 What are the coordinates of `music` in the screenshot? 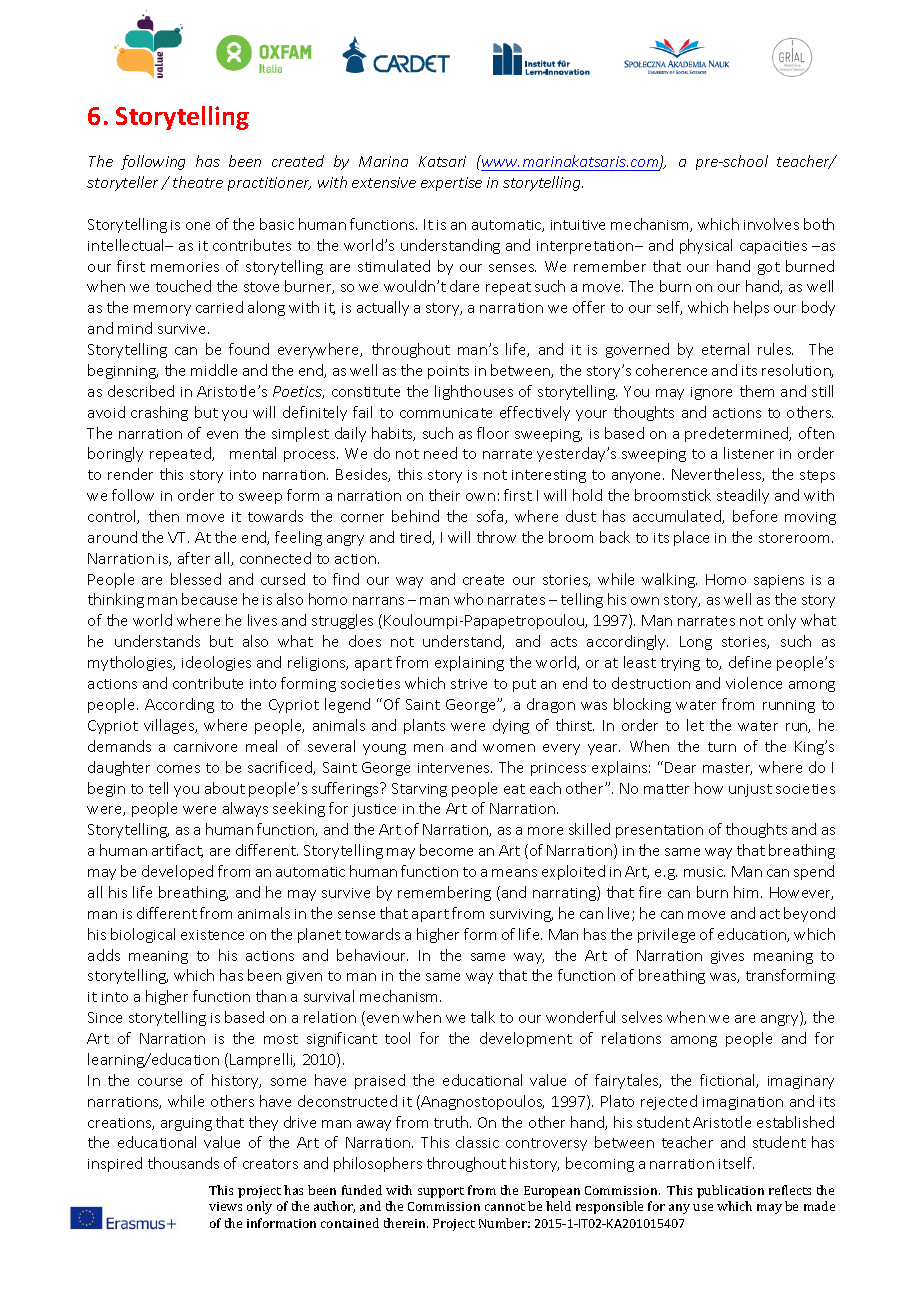 It's located at (704, 872).
